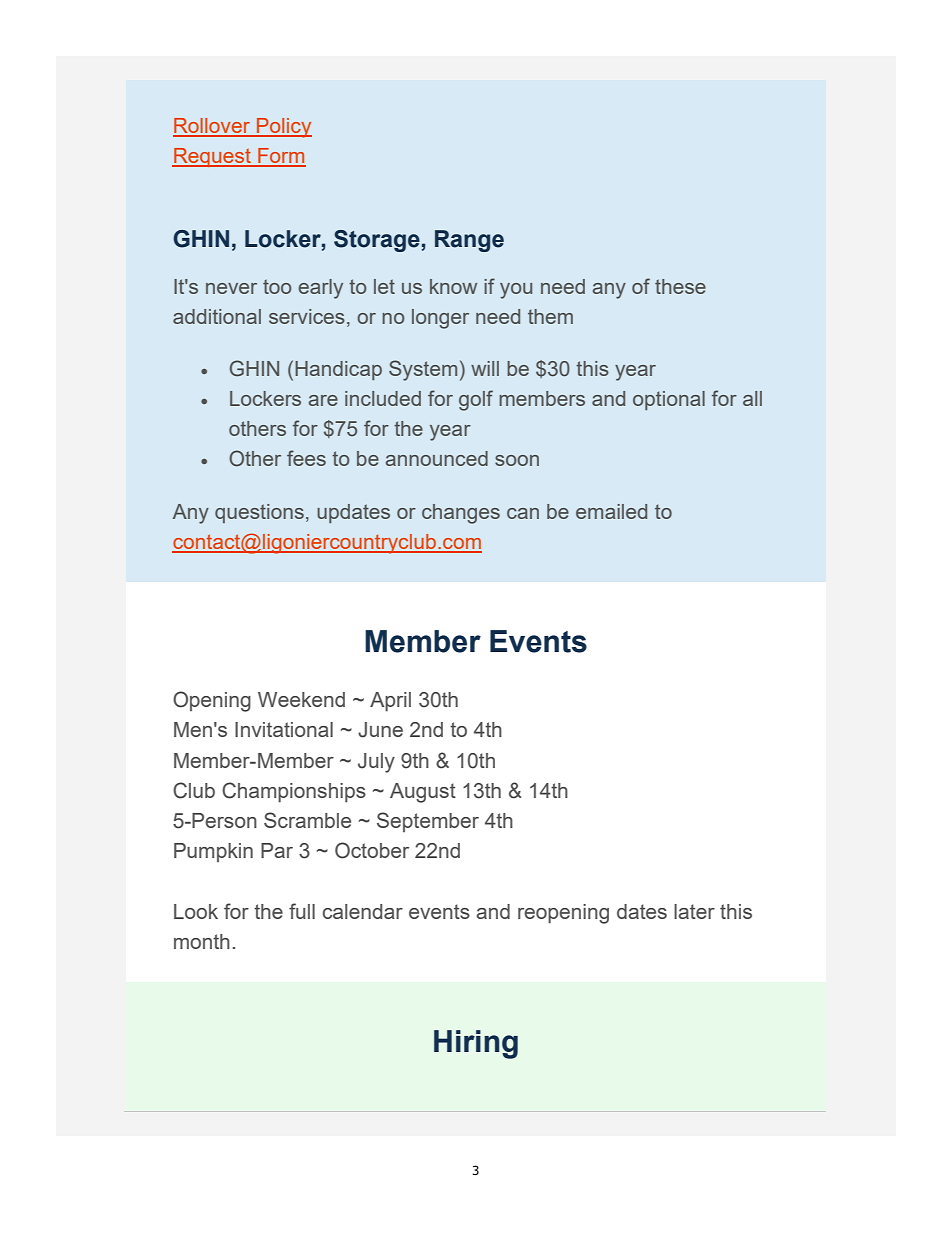 Image resolution: width=952 pixels, height=1233 pixels. Describe the element at coordinates (306, 458) in the screenshot. I see `fees` at that location.
